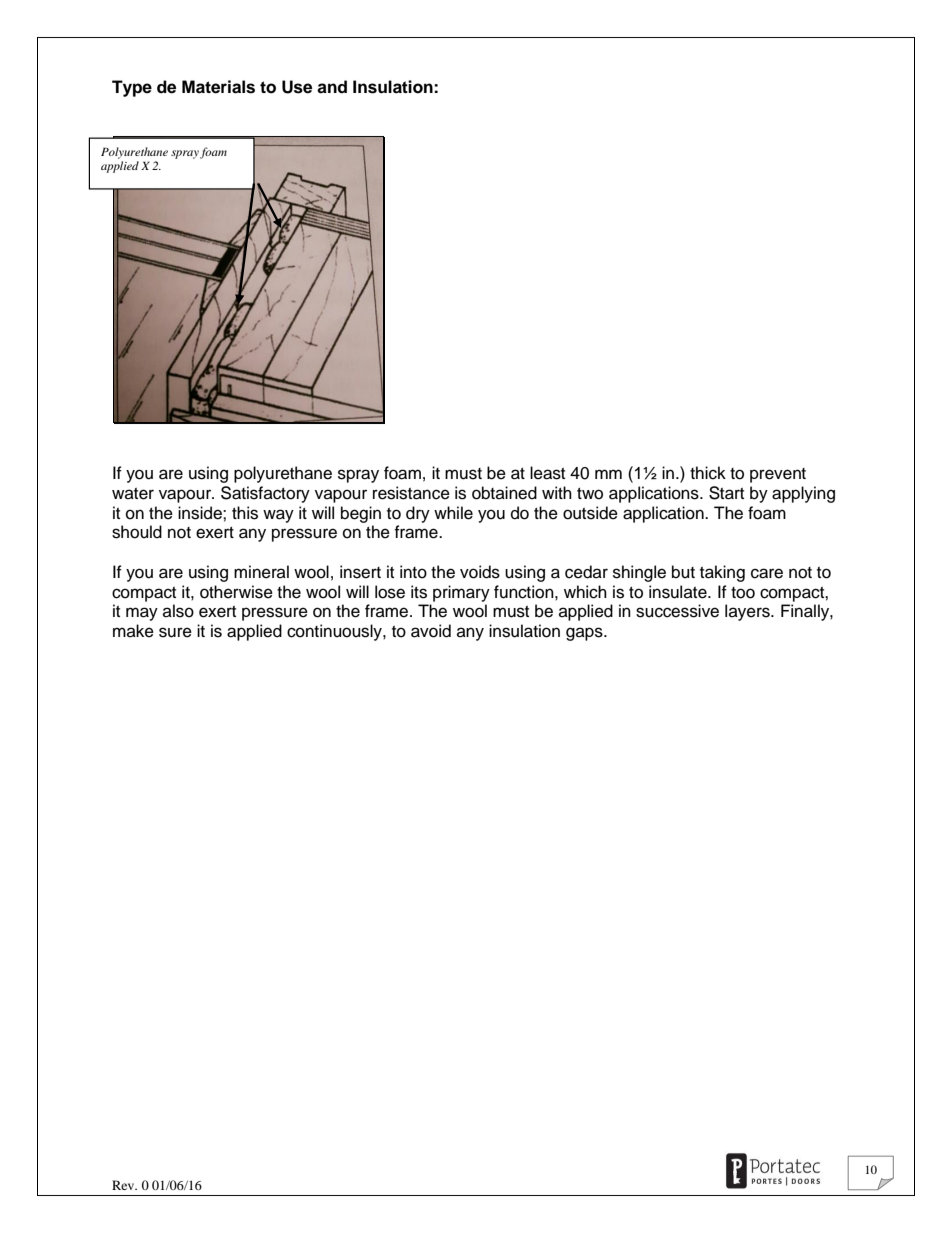 The image size is (952, 1233). I want to click on least, so click(547, 473).
